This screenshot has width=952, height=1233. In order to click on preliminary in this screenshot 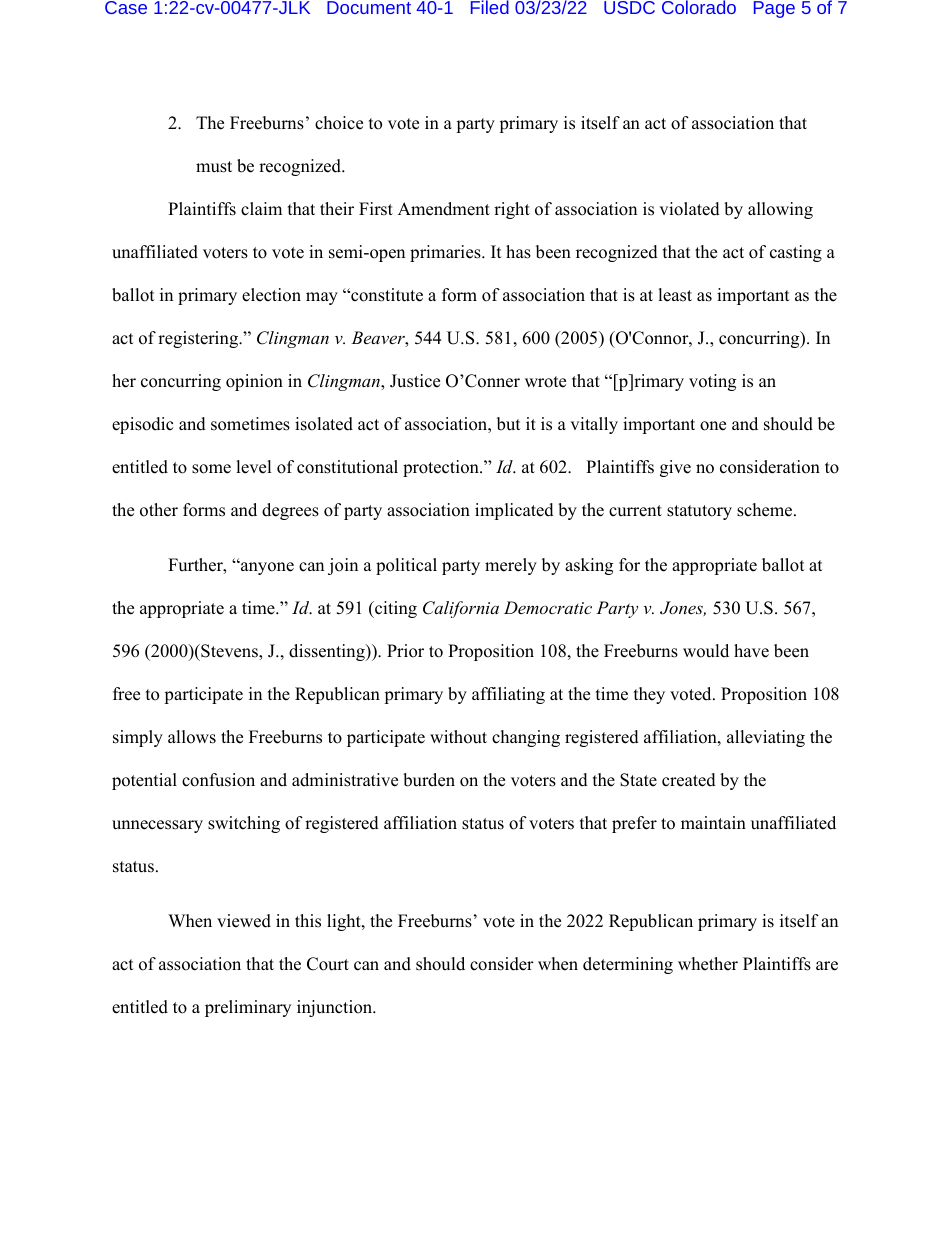, I will do `click(248, 1008)`.
